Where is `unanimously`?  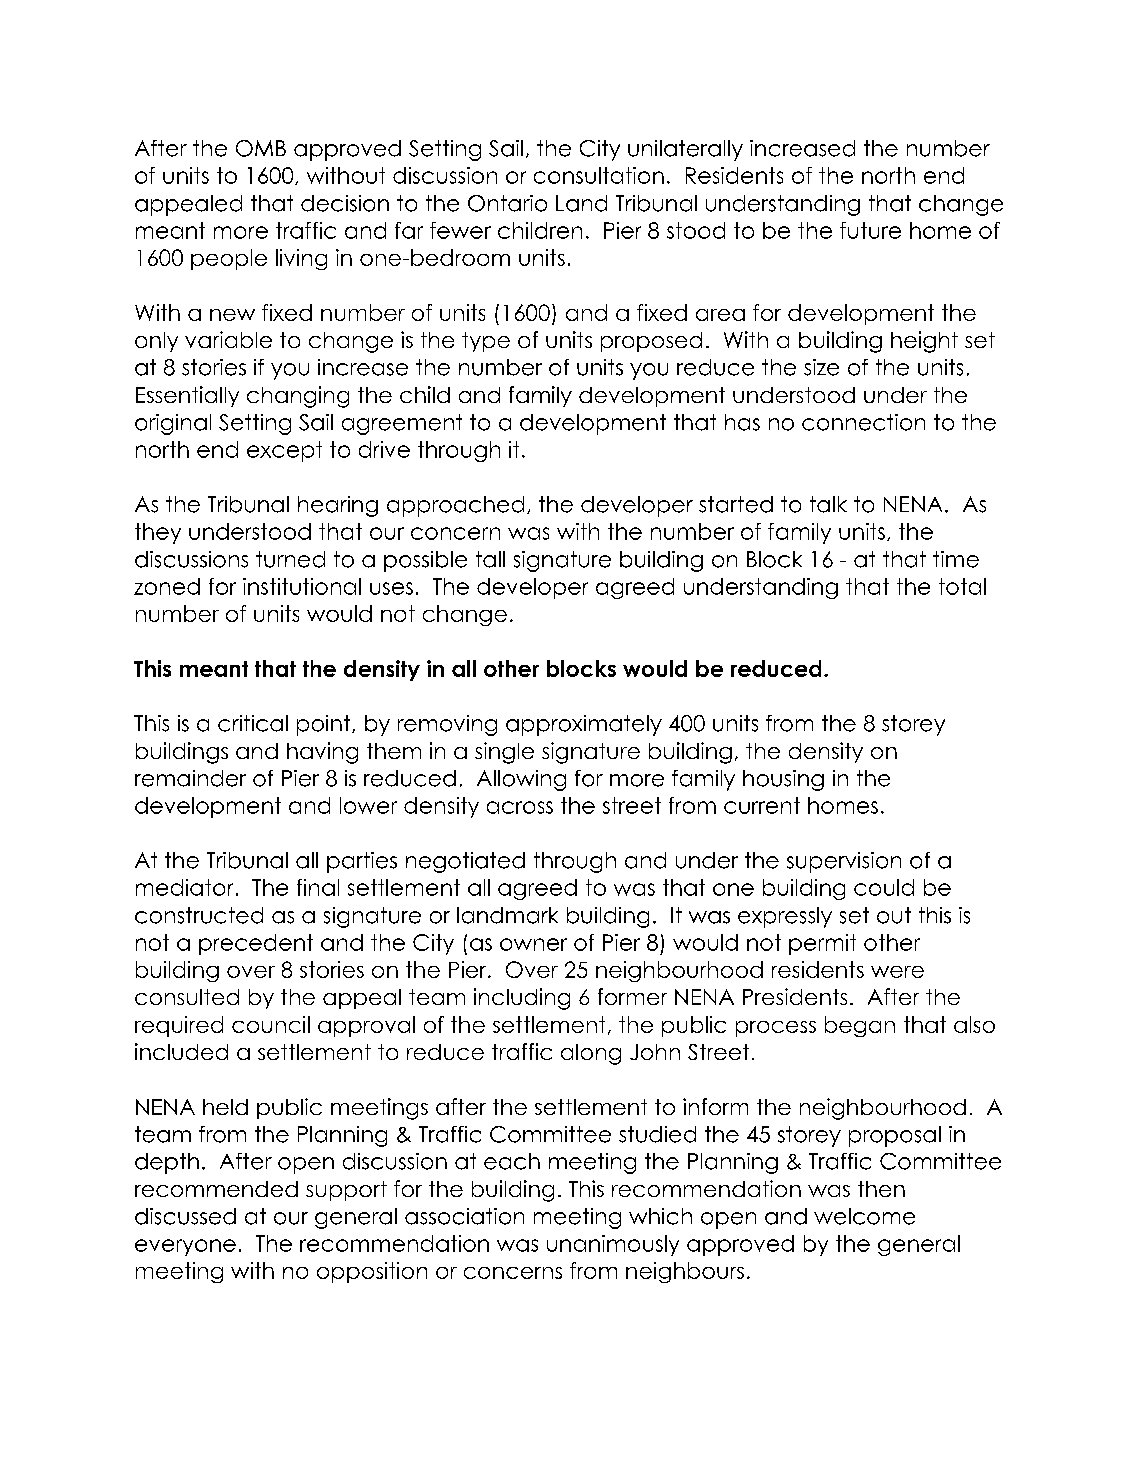 unanimously is located at coordinates (613, 1245).
